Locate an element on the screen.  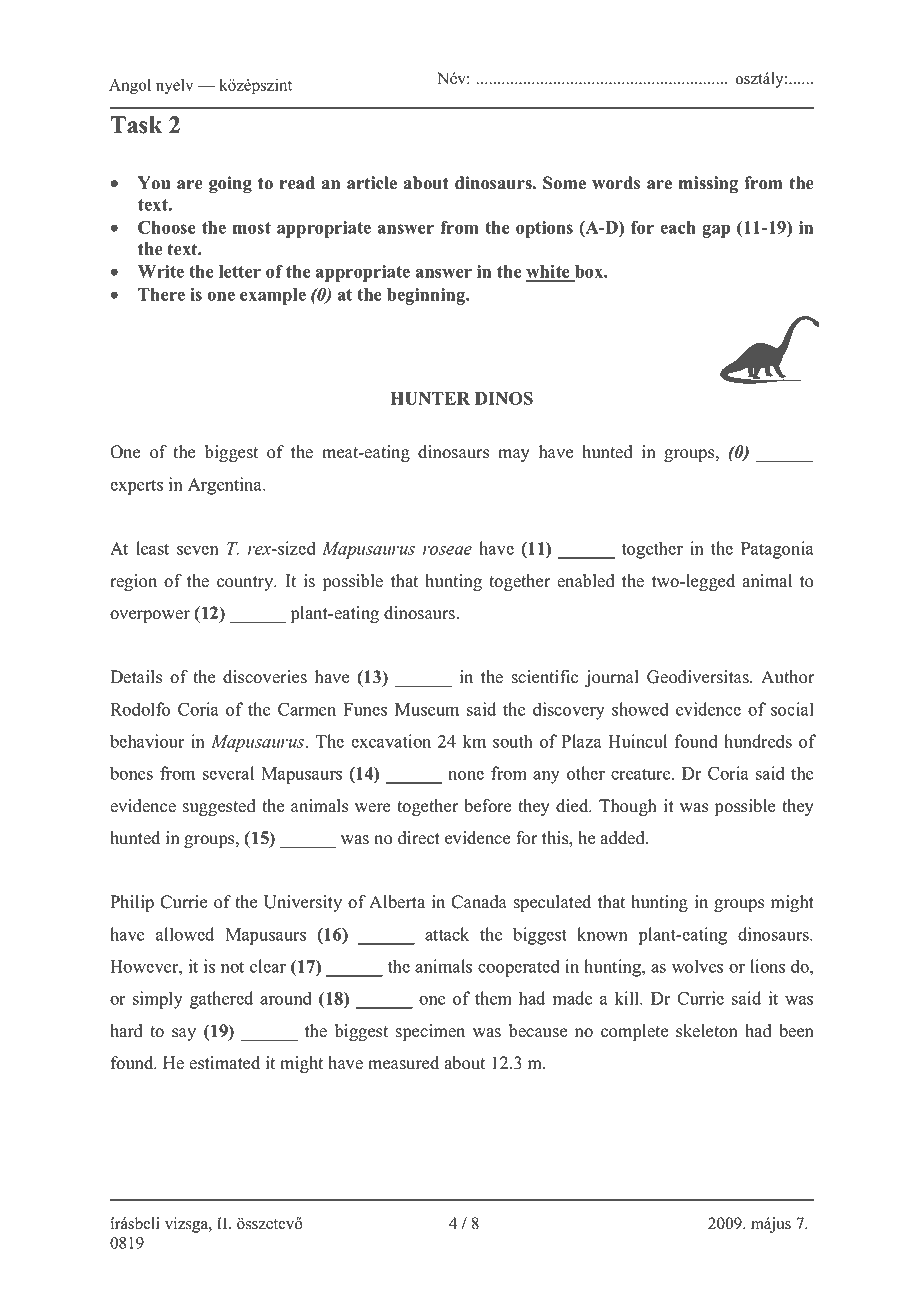
suggested is located at coordinates (219, 807).
